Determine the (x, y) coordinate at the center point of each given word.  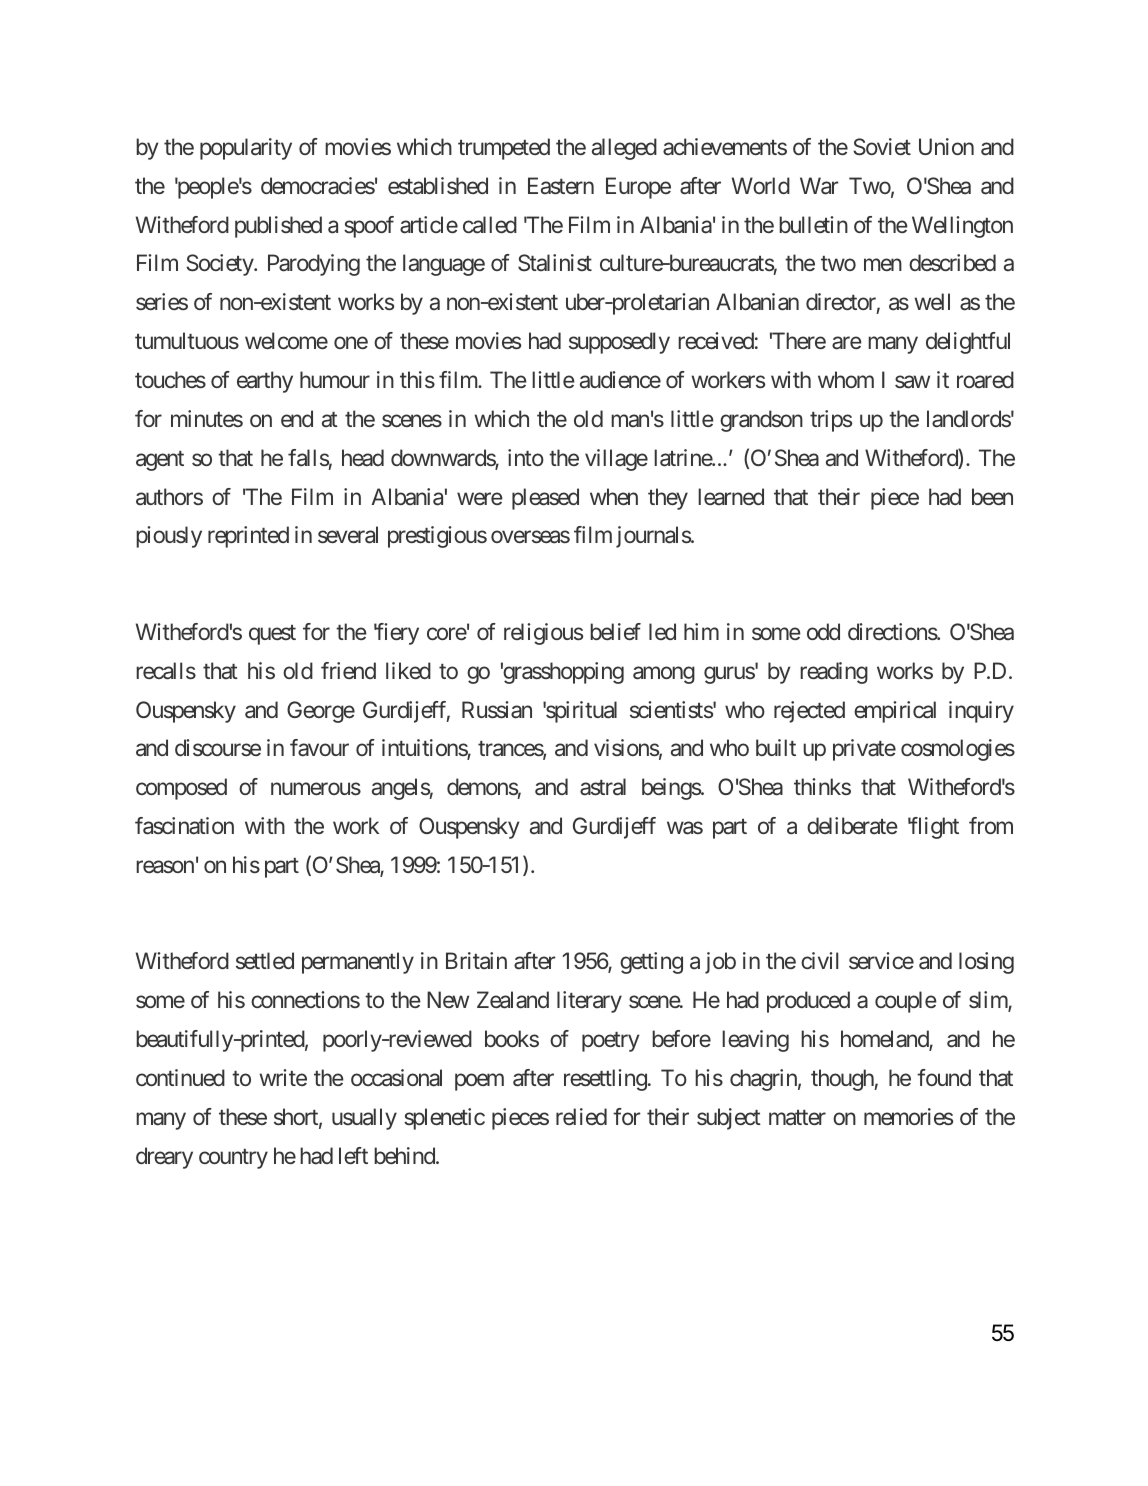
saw (912, 382)
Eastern (561, 185)
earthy (265, 382)
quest (272, 635)
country (233, 1159)
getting (651, 963)
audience (620, 379)
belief (615, 631)
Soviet (882, 147)
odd (823, 631)
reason (165, 867)
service (881, 960)
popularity (246, 149)
